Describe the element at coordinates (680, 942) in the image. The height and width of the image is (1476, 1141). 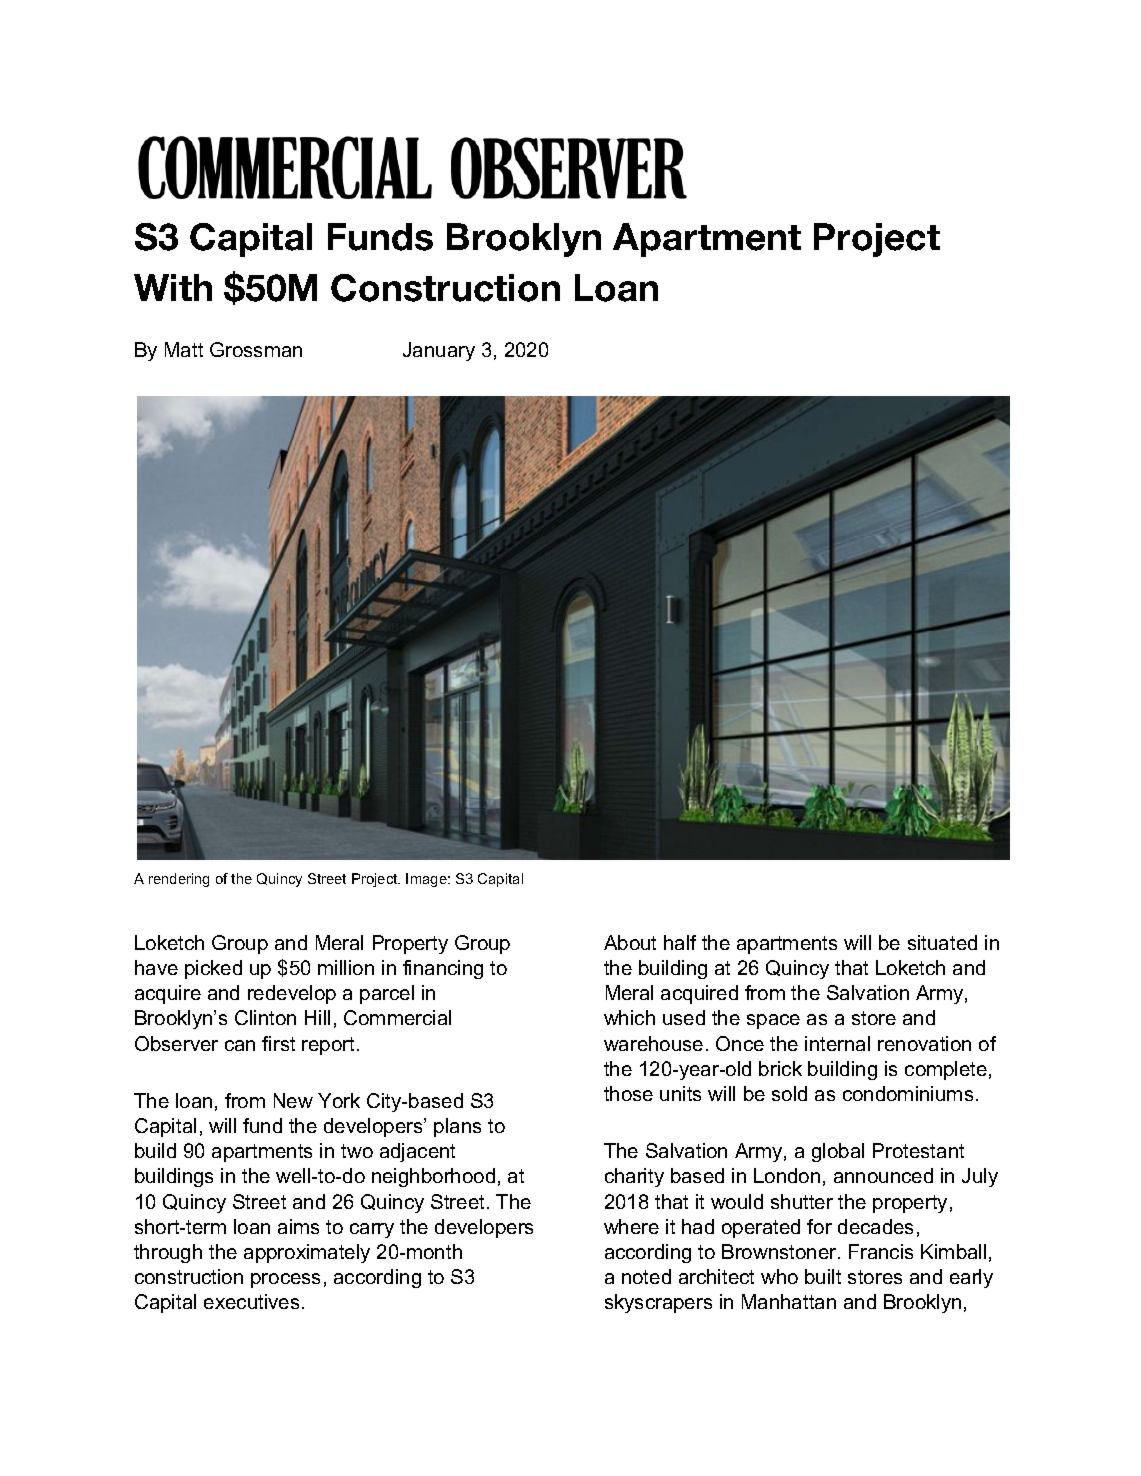
I see `half` at that location.
